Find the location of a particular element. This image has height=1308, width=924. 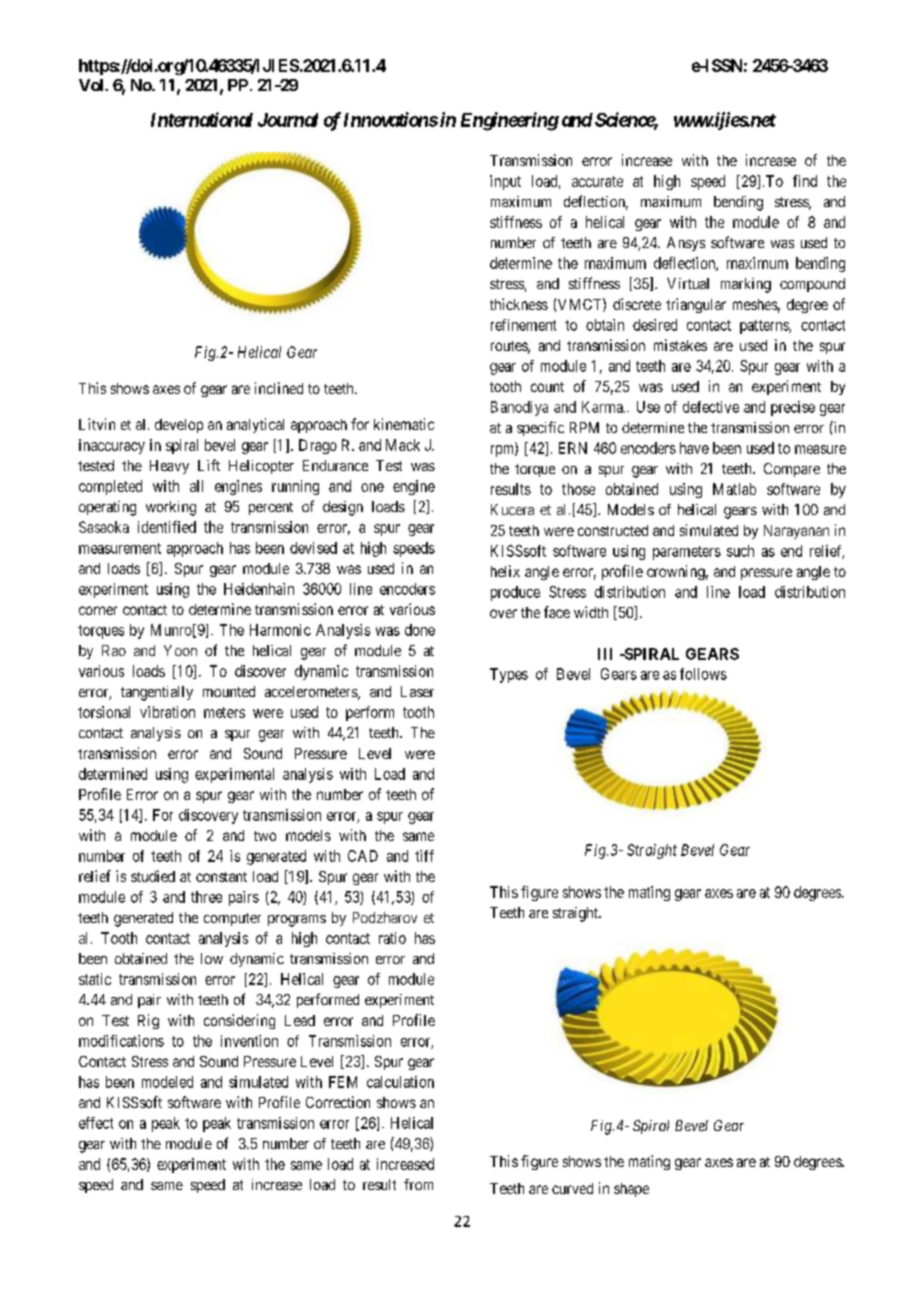

follows is located at coordinates (703, 674).
